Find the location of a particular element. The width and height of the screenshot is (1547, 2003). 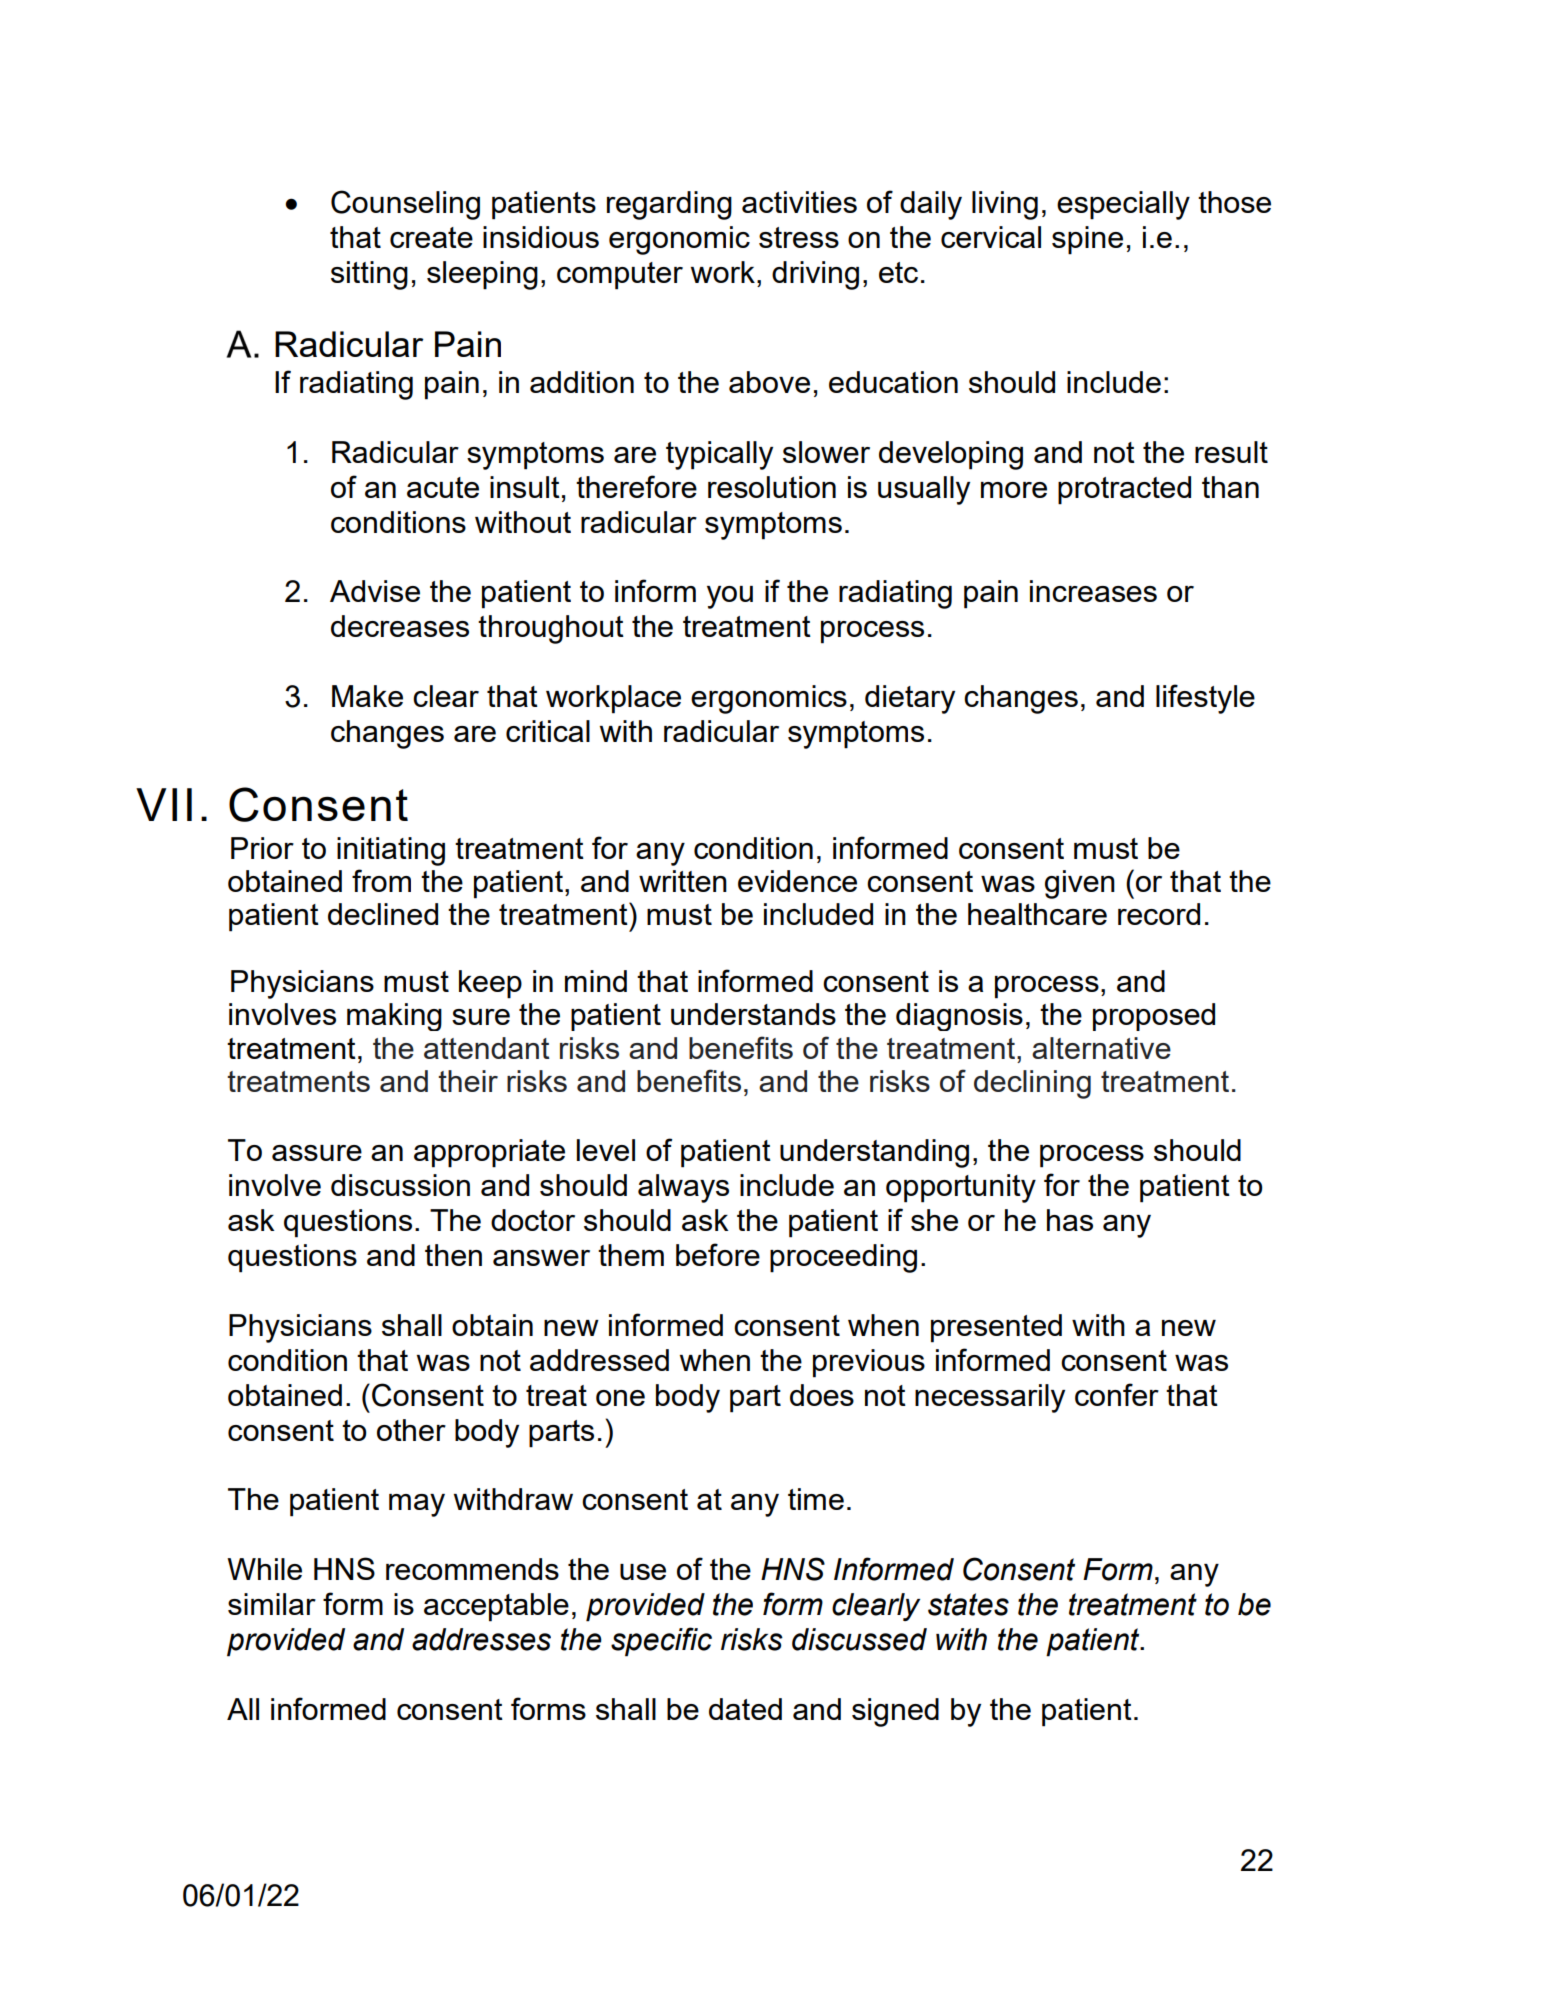

similar is located at coordinates (272, 1604).
